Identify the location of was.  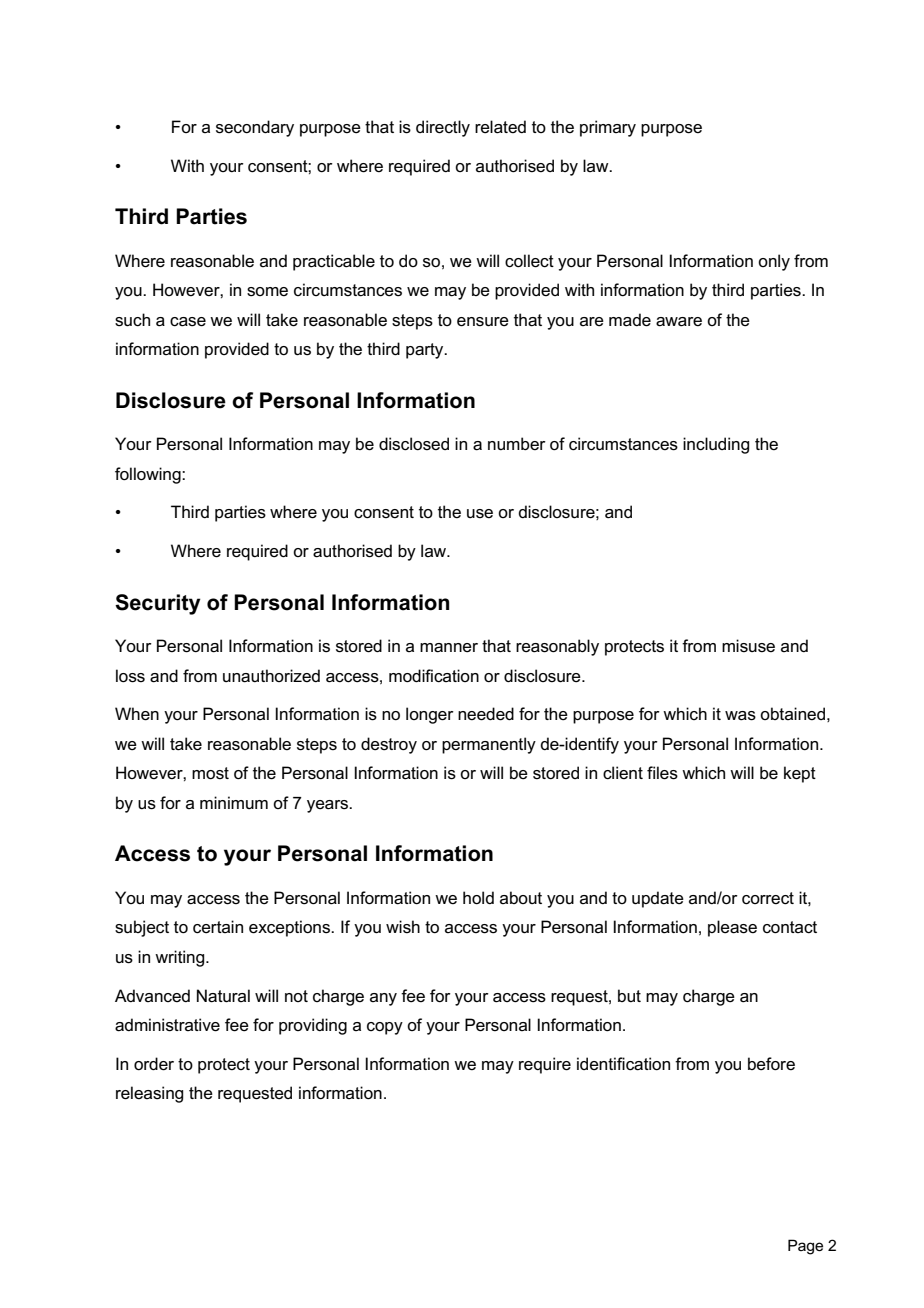
(740, 716).
